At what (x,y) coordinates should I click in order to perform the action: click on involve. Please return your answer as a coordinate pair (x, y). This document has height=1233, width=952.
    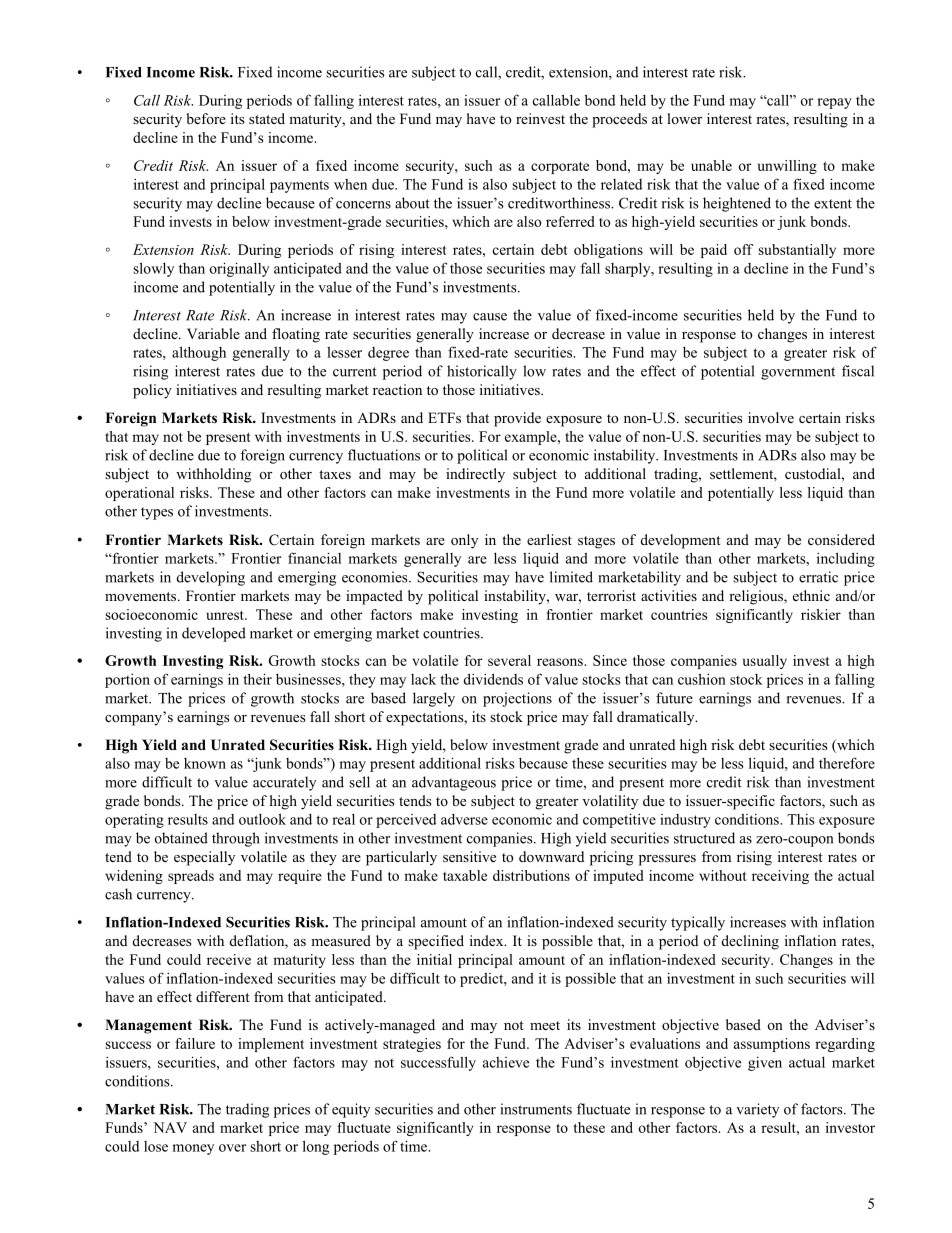
    Looking at the image, I should click on (771, 417).
